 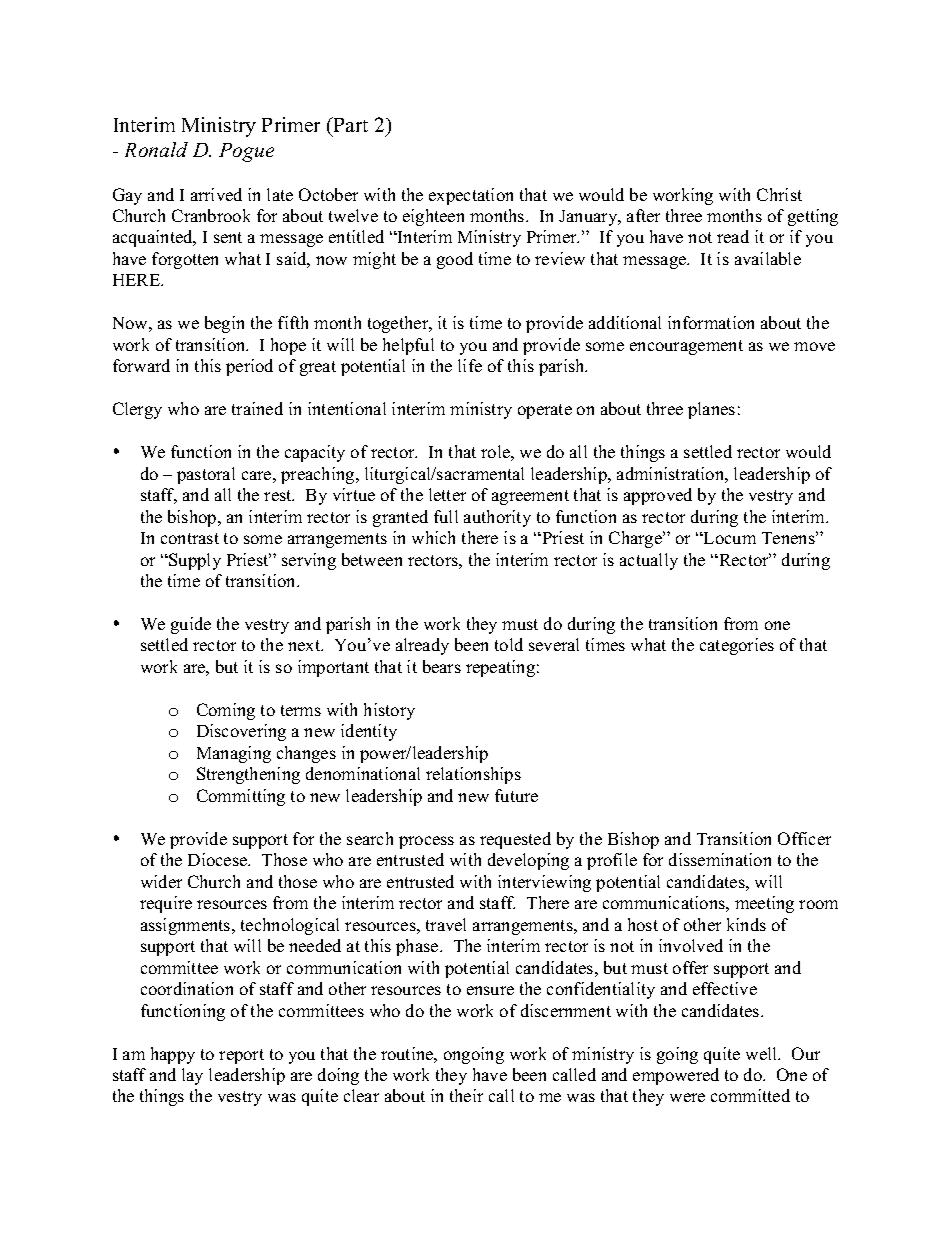 I want to click on lay, so click(x=192, y=1076).
